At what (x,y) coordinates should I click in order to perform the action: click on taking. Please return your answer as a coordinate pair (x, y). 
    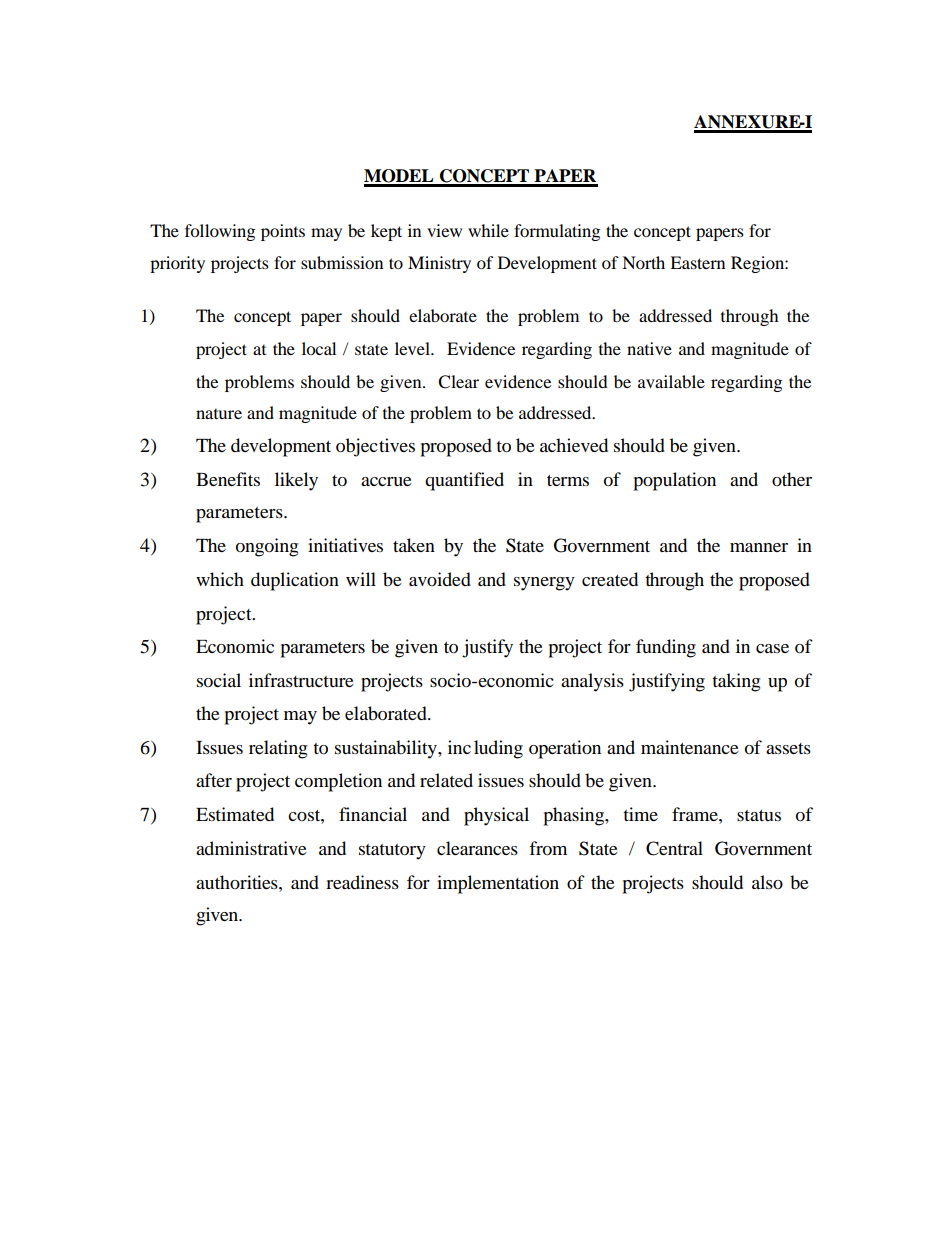
    Looking at the image, I should click on (736, 682).
